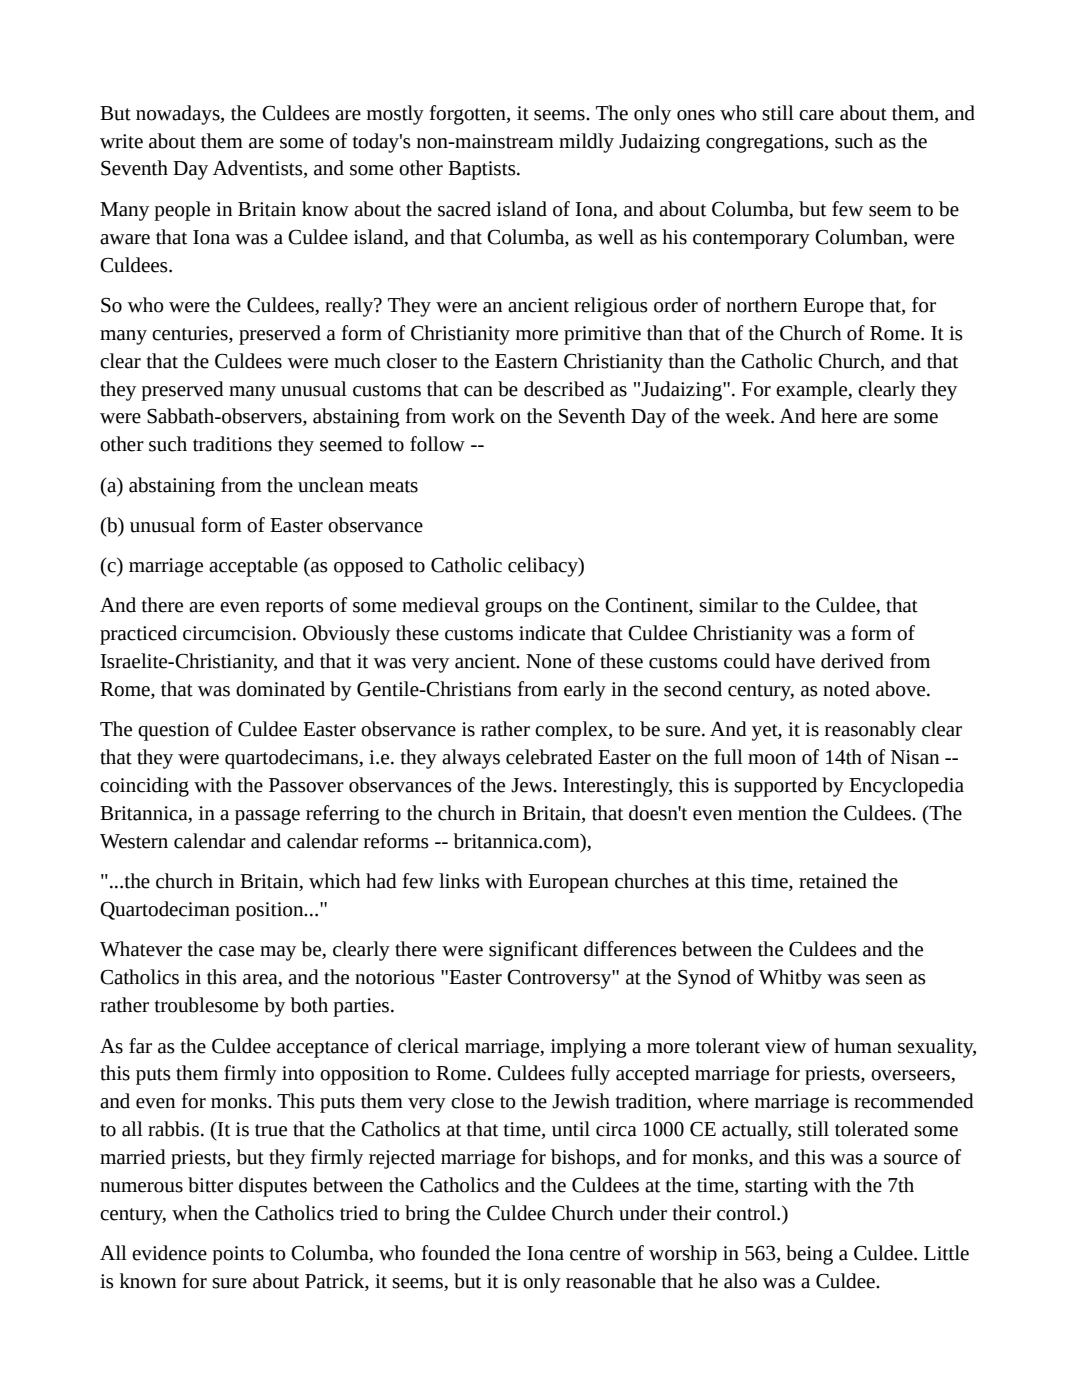  What do you see at coordinates (259, 169) in the screenshot?
I see `Adventists` at bounding box center [259, 169].
